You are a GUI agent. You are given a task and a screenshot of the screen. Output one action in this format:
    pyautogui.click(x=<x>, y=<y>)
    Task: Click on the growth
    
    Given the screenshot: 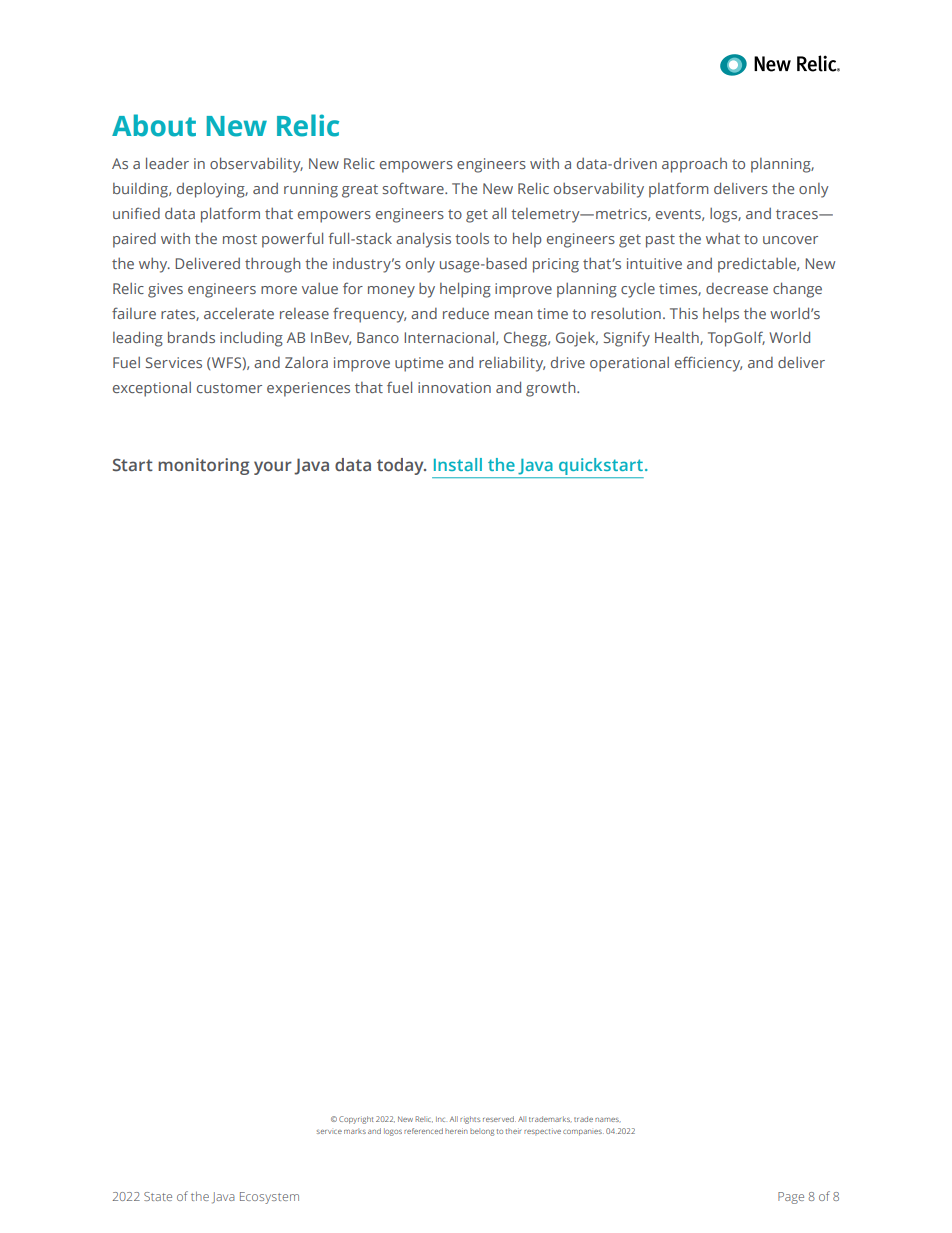 What is the action you would take?
    pyautogui.click(x=552, y=389)
